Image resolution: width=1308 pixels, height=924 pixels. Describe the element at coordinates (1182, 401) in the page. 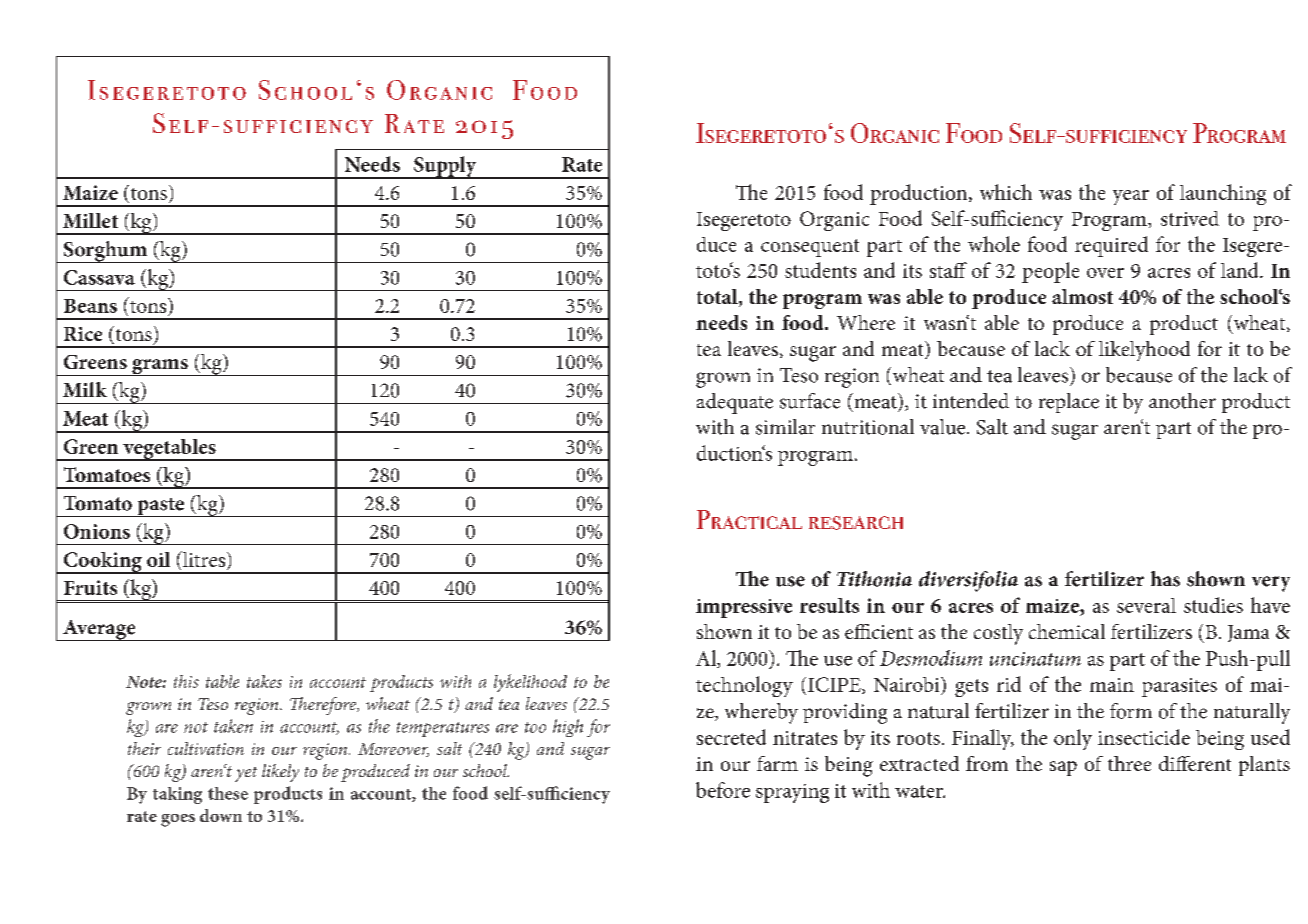

I see `another` at that location.
